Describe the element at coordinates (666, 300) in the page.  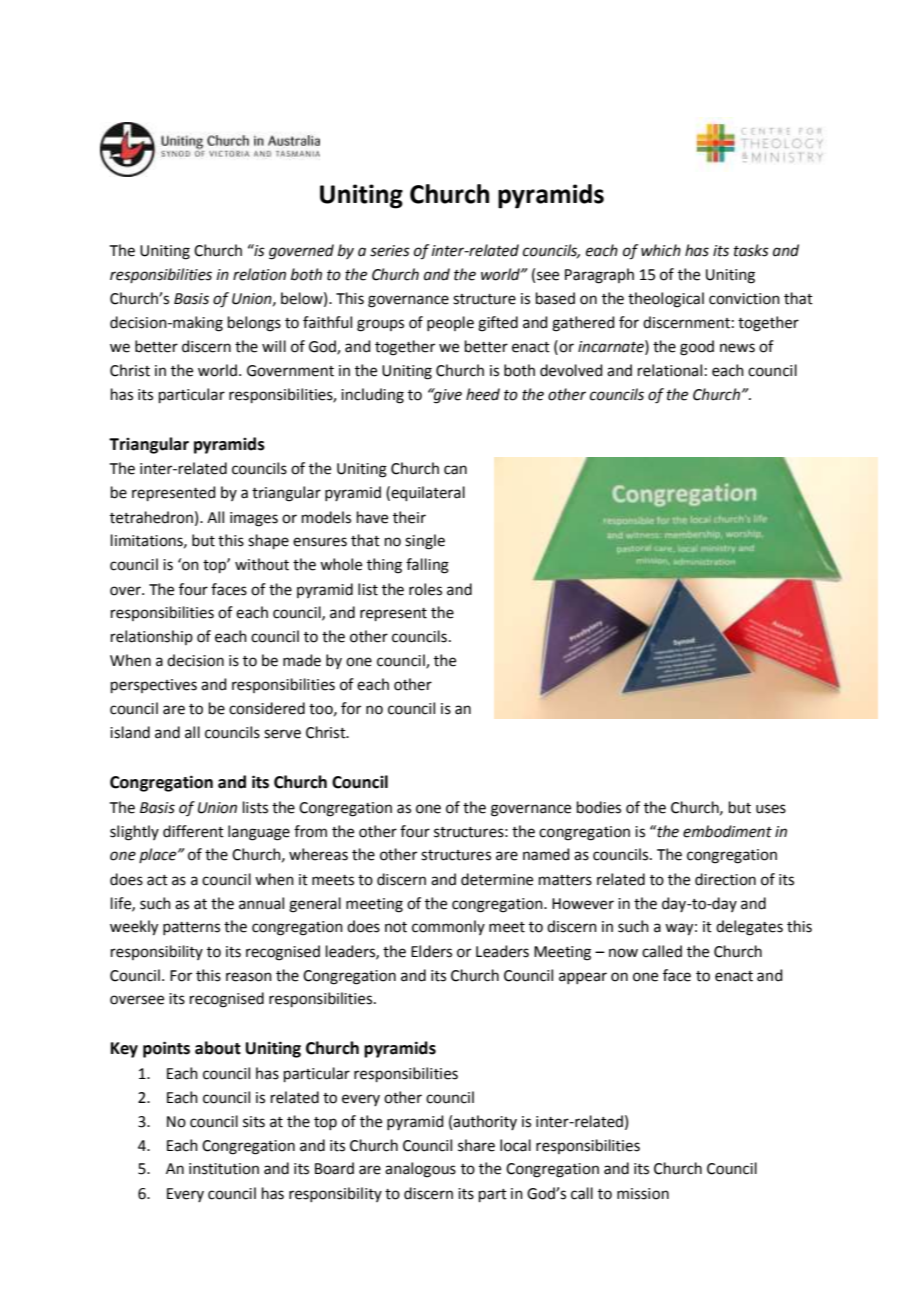
I see `theological` at that location.
